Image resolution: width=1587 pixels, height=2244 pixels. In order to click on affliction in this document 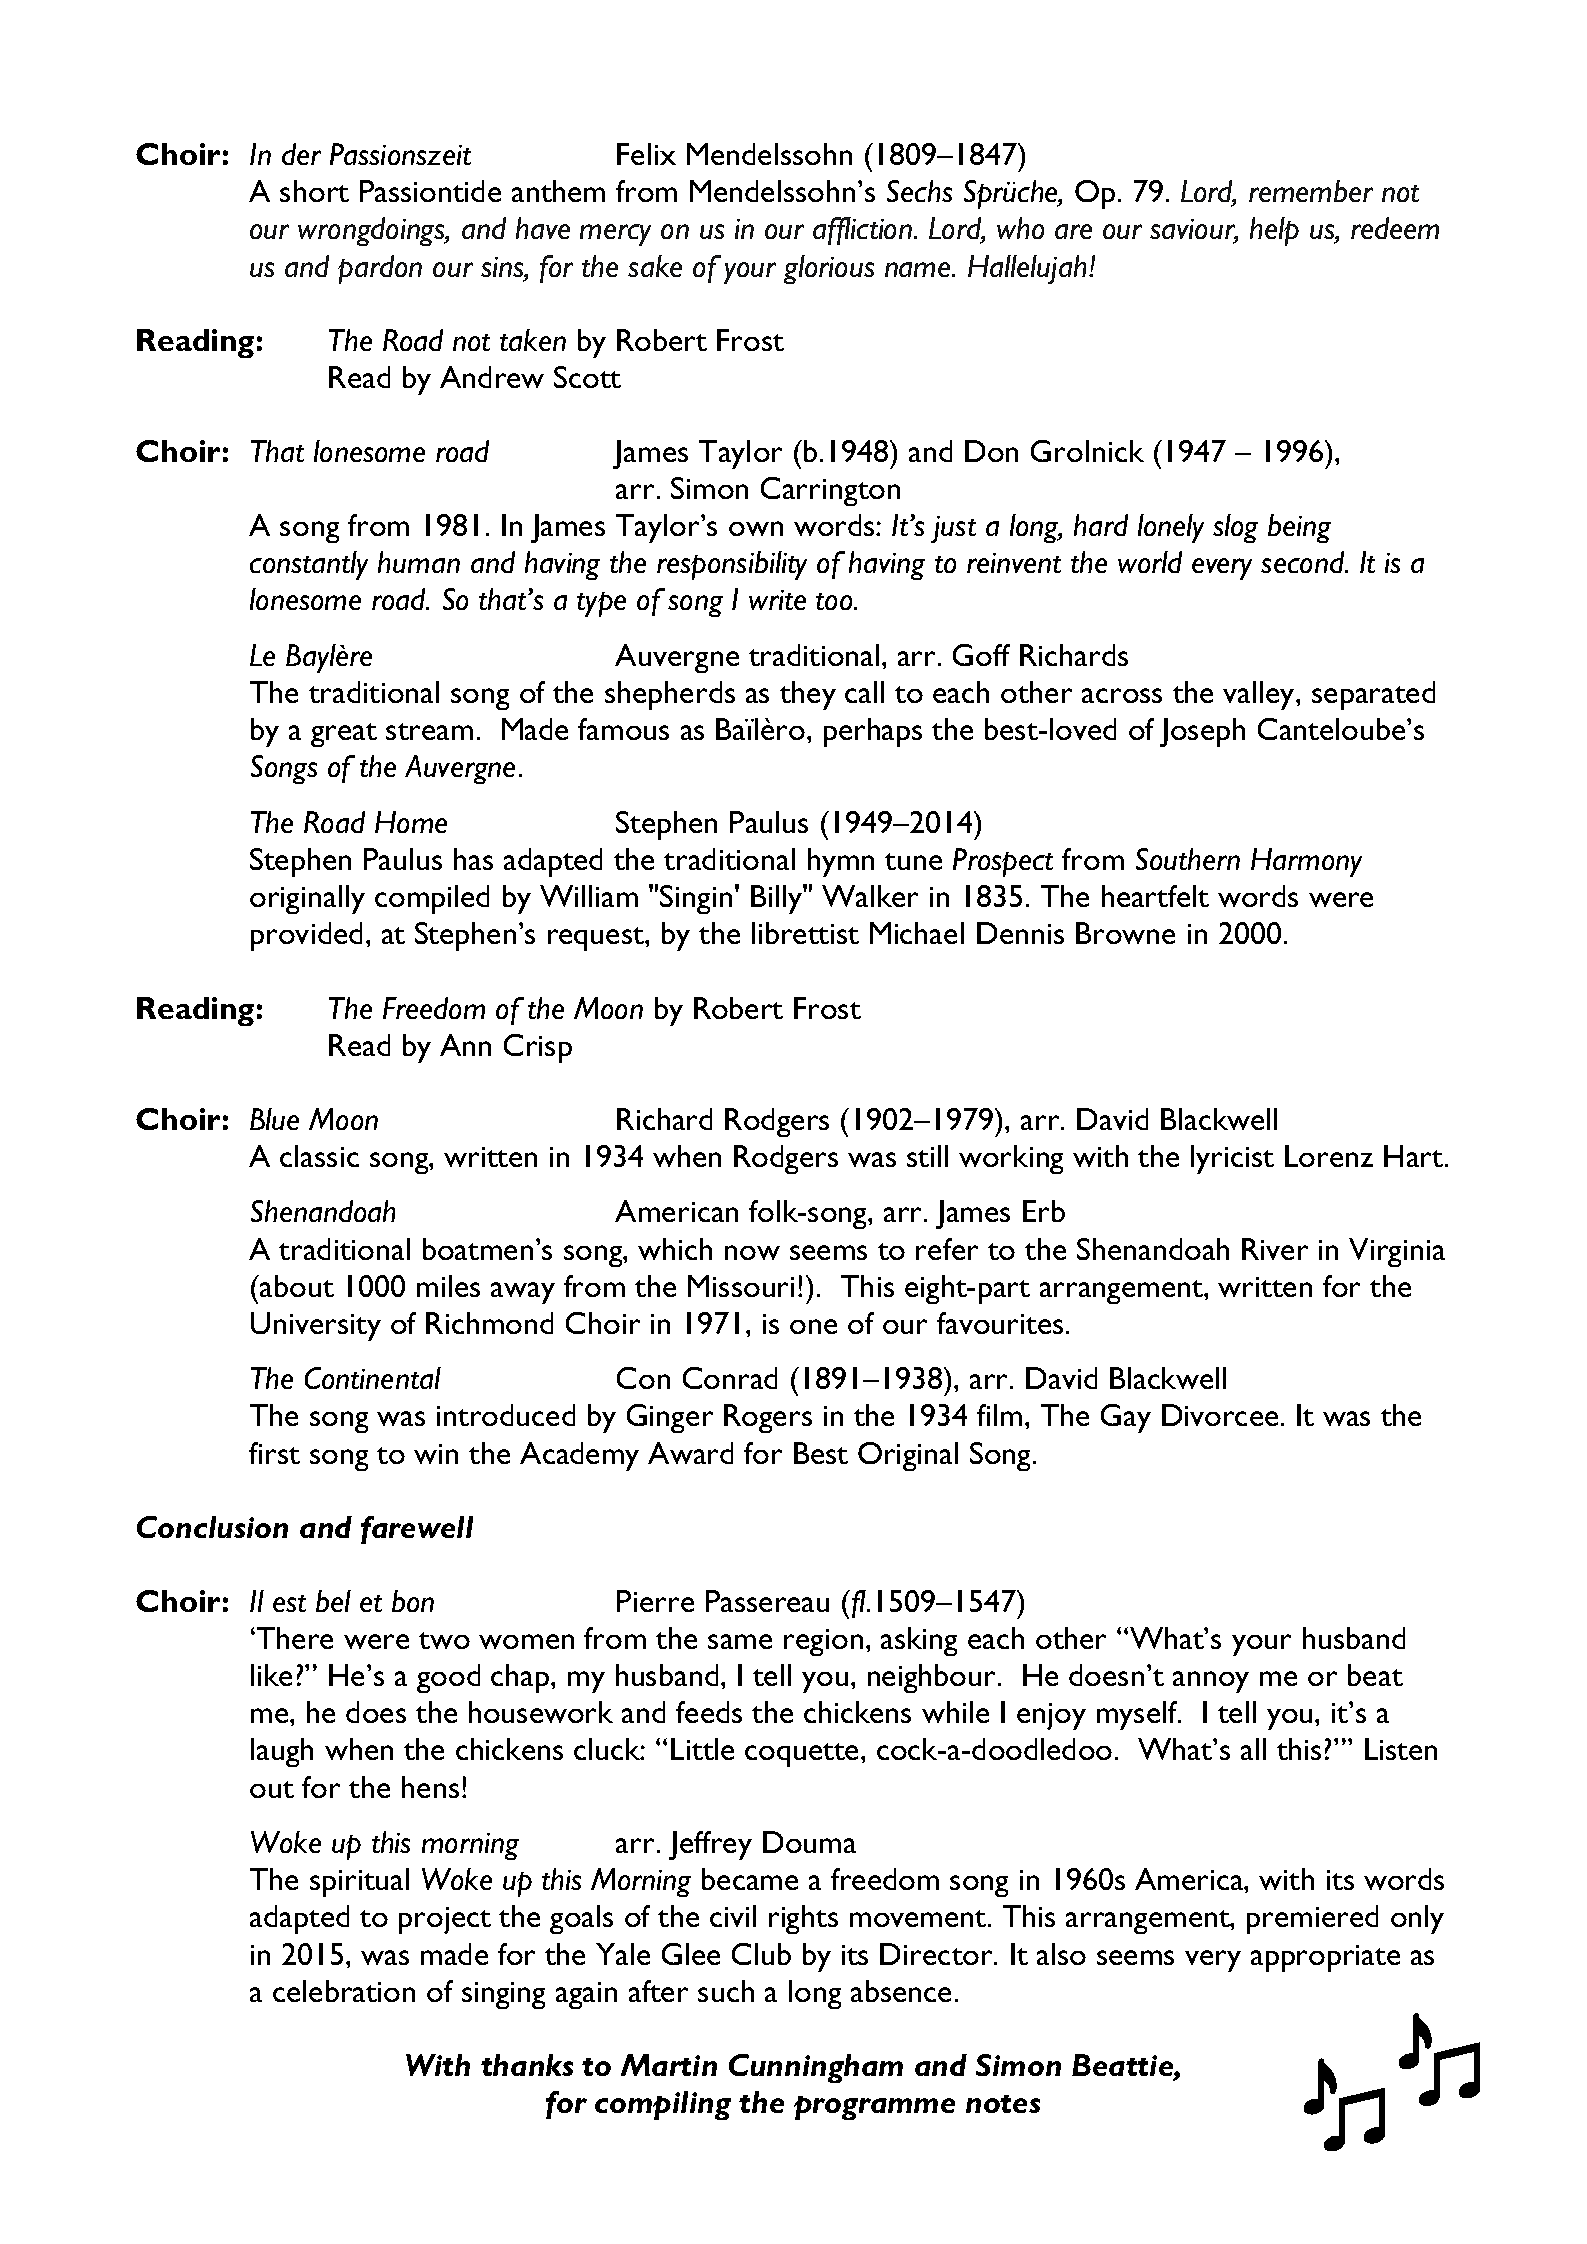, I will do `click(862, 231)`.
